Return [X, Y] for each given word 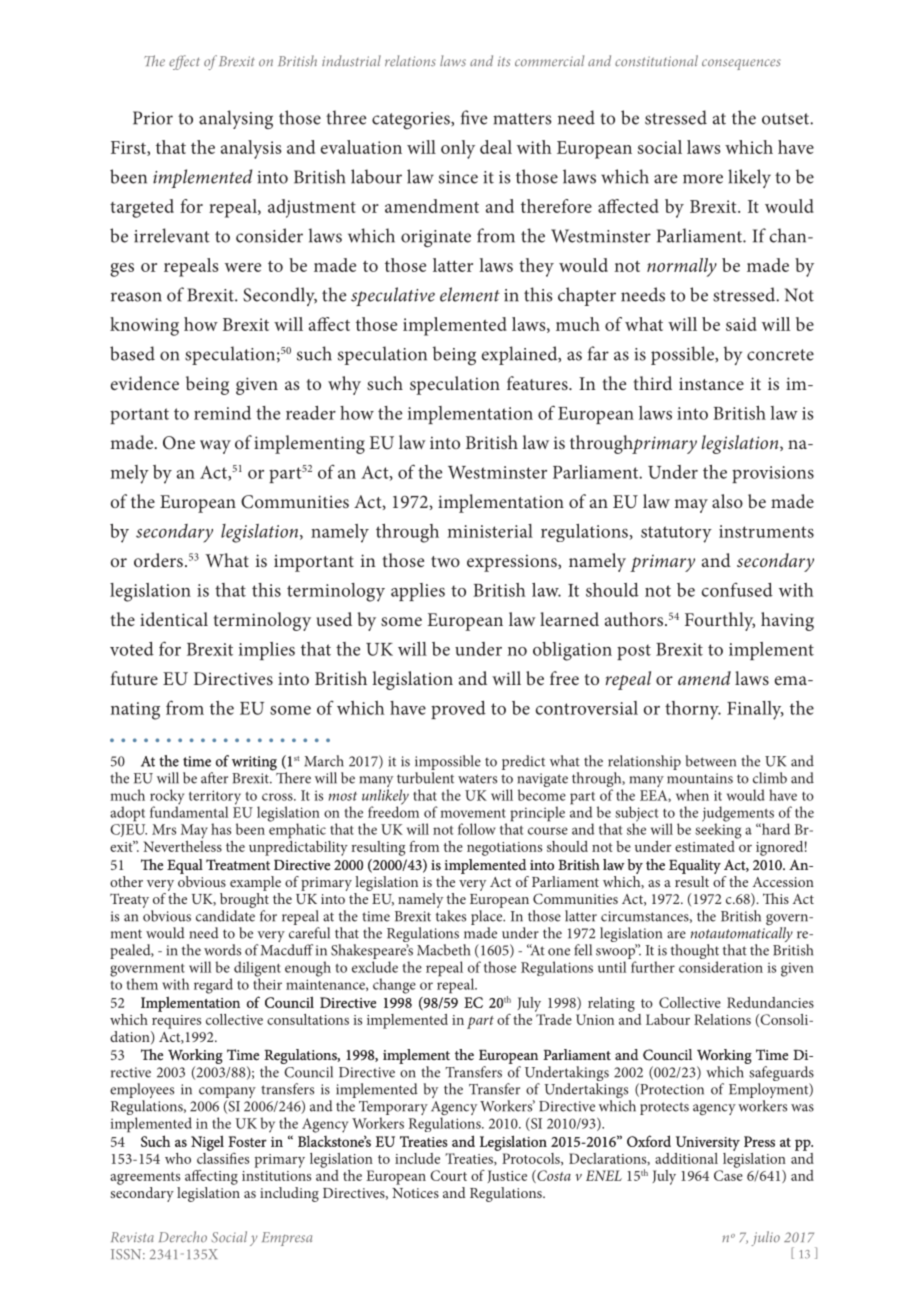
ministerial [490, 531]
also [727, 501]
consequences [741, 64]
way [215, 447]
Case [728, 1175]
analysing [236, 119]
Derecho [183, 1237]
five [474, 117]
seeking [718, 830]
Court [448, 1175]
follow [477, 829]
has [221, 829]
